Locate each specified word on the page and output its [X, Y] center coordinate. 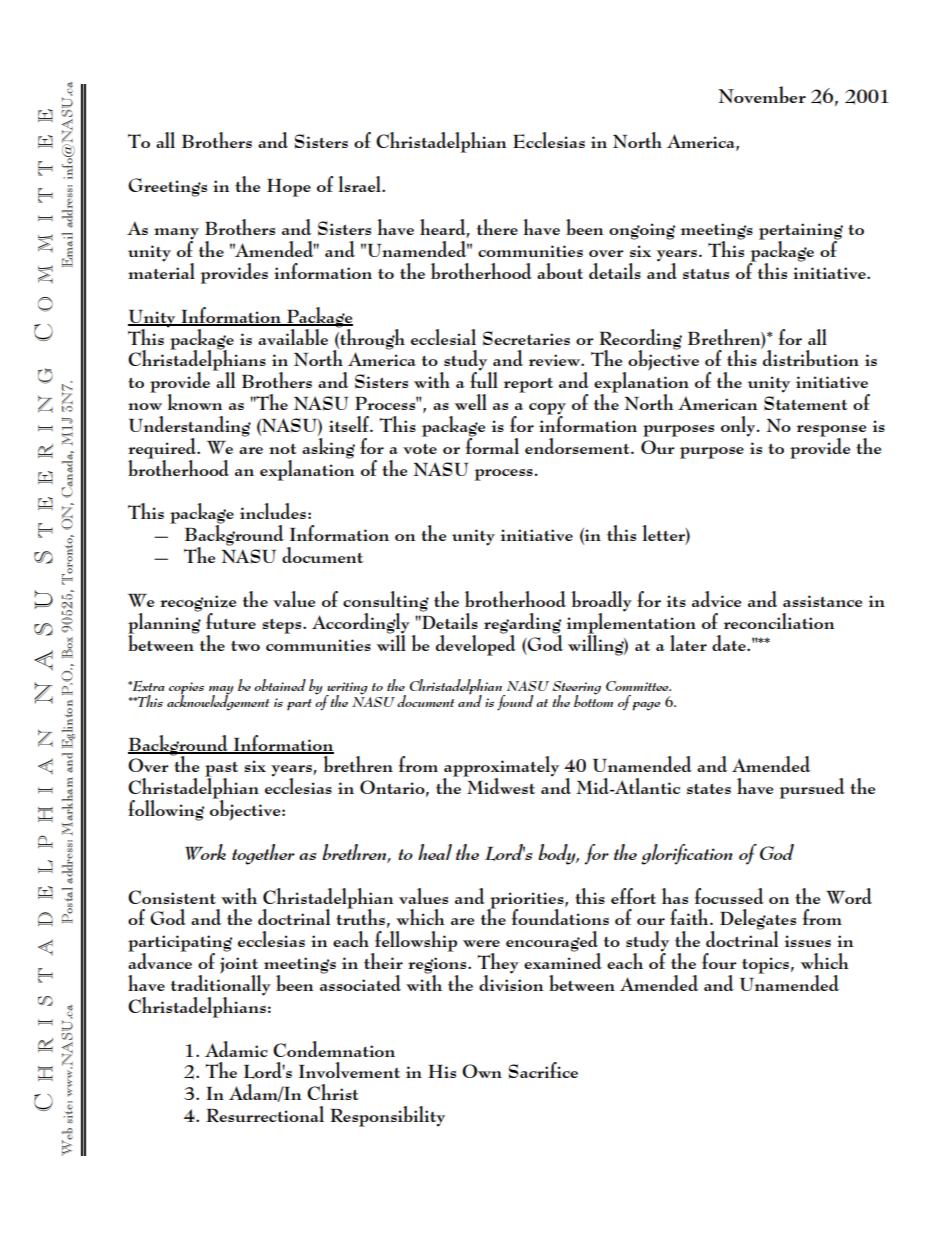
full [484, 379]
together [263, 854]
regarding [522, 624]
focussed [729, 896]
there [497, 227]
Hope [289, 188]
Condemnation [334, 1049]
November [762, 94]
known [194, 402]
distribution [810, 357]
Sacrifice [543, 1070]
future [231, 621]
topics [765, 965]
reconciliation [778, 621]
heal [435, 852]
